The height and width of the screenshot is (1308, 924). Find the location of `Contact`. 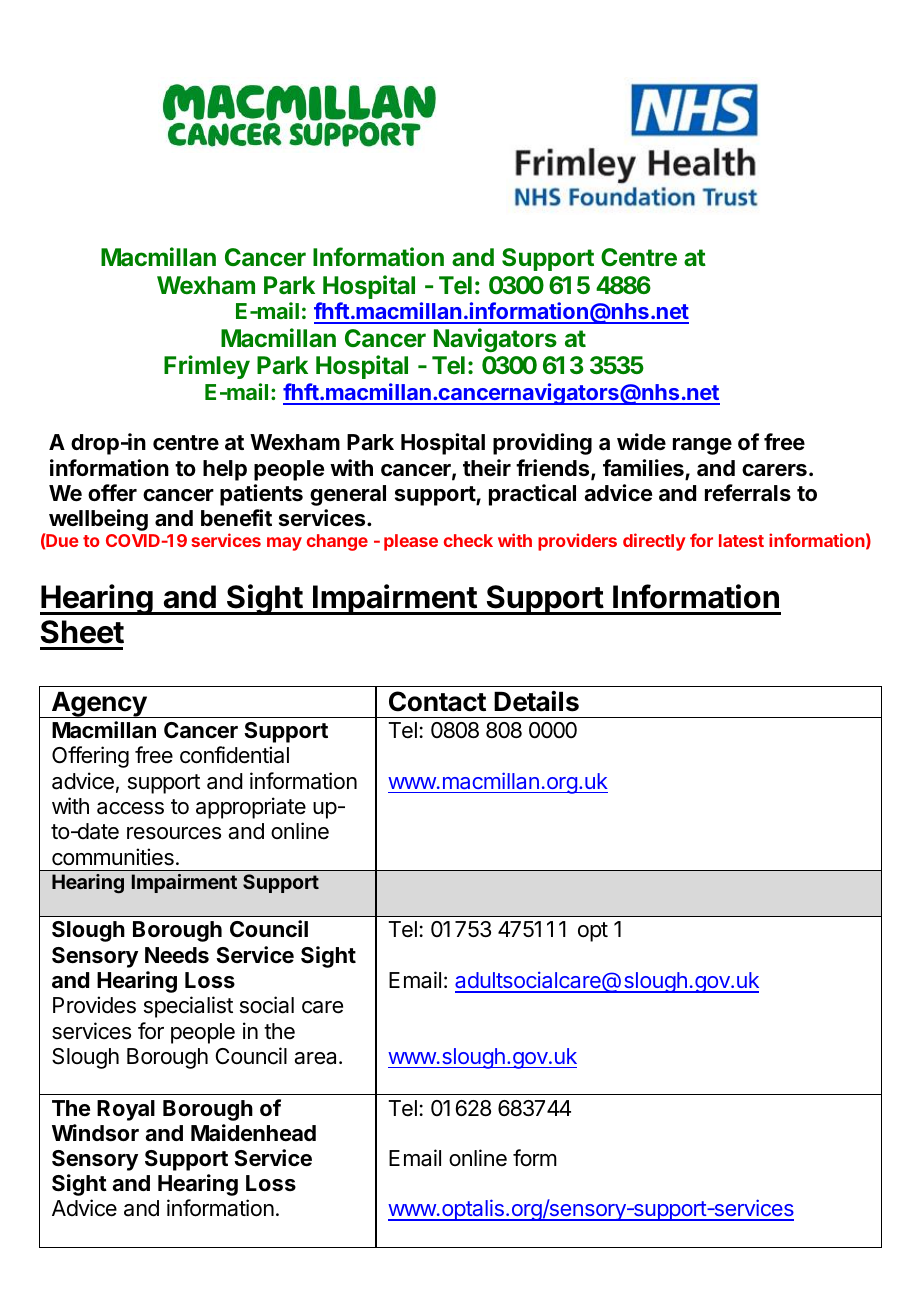

Contact is located at coordinates (437, 701).
